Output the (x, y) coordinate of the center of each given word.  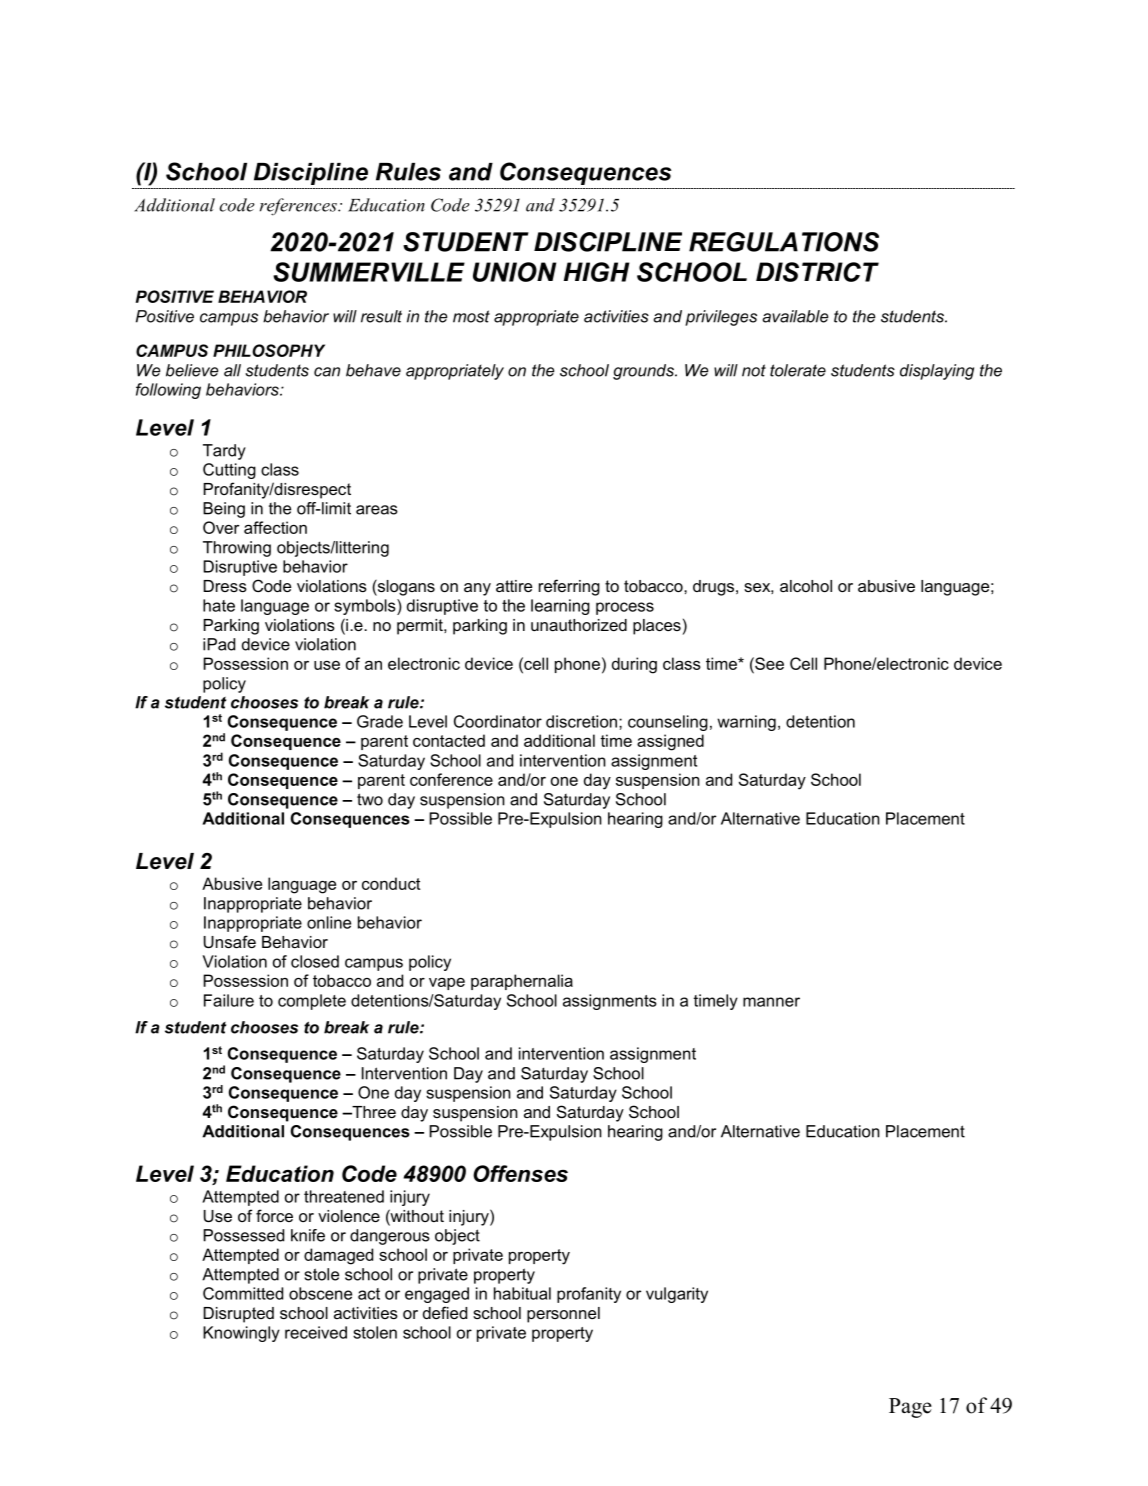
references (299, 207)
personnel (563, 1315)
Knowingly (241, 1334)
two (370, 799)
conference (451, 779)
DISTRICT (817, 272)
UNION (514, 272)
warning (746, 723)
